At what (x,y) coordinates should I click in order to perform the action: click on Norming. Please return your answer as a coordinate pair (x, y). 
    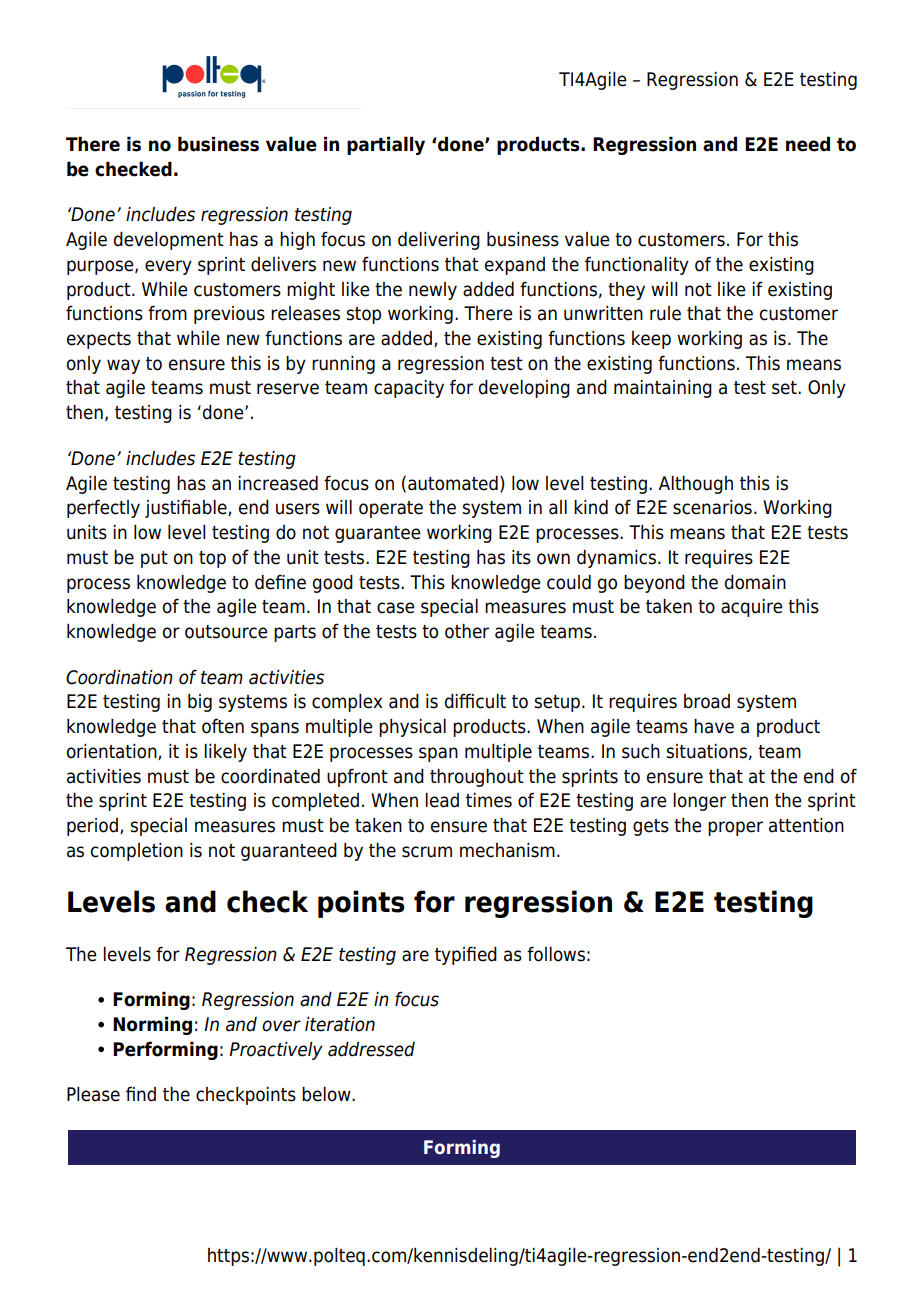
    Looking at the image, I should click on (152, 1025).
